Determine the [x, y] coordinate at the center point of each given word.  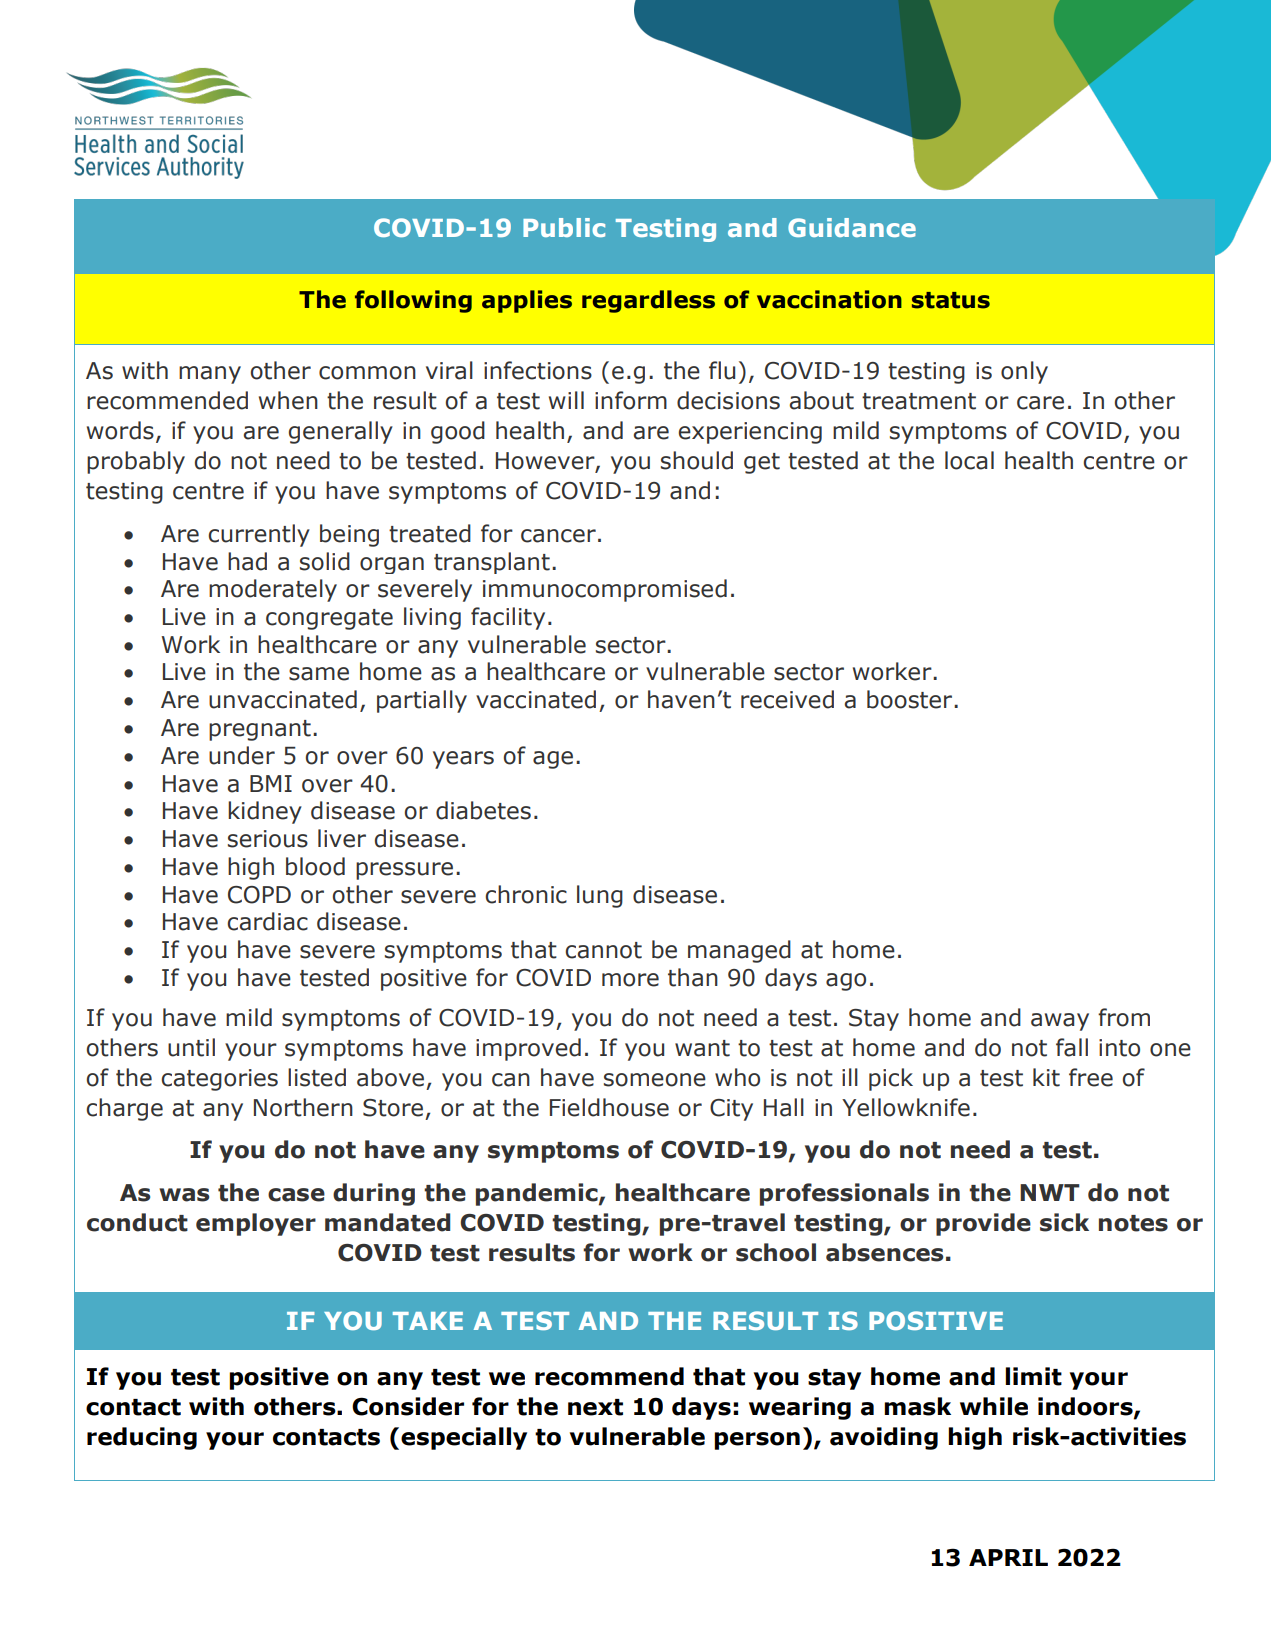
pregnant [260, 730]
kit [1046, 1077]
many [210, 375]
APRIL [1008, 1557]
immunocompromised [605, 590]
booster [911, 699]
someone [655, 1080]
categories [219, 1080]
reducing [142, 1438]
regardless [648, 301]
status [951, 300]
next [595, 1407]
